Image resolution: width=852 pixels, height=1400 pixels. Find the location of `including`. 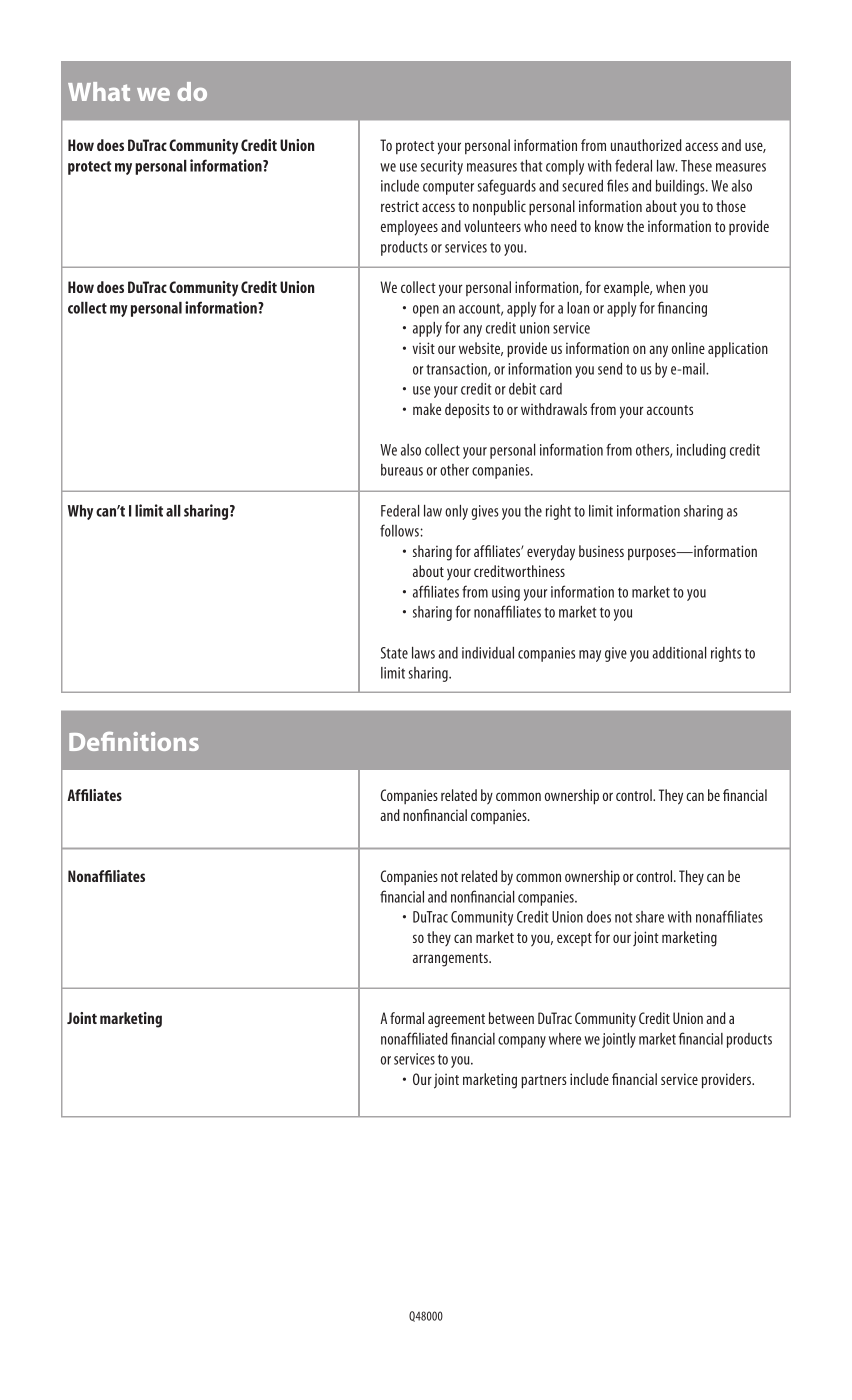

including is located at coordinates (701, 451).
